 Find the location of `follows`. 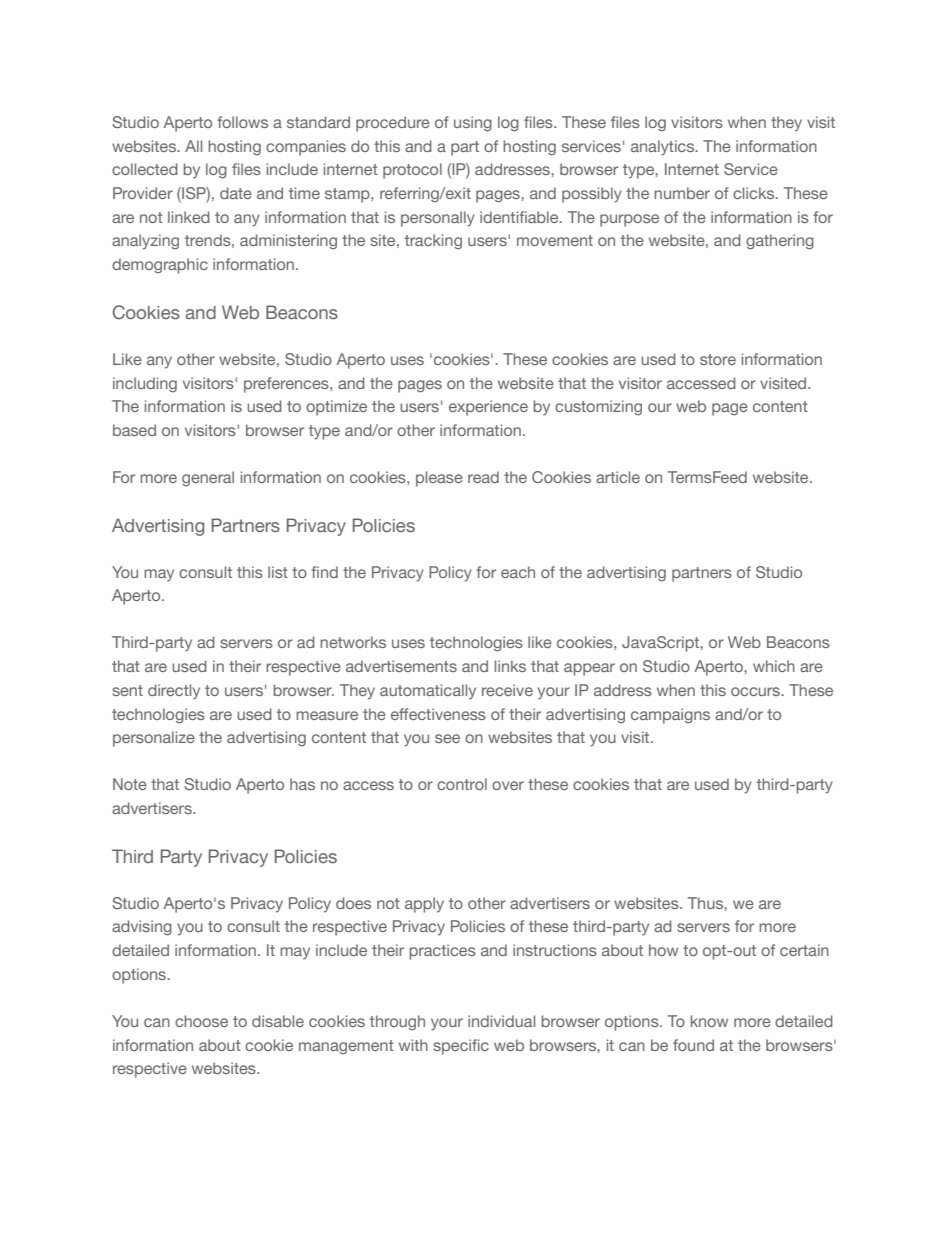

follows is located at coordinates (242, 122).
